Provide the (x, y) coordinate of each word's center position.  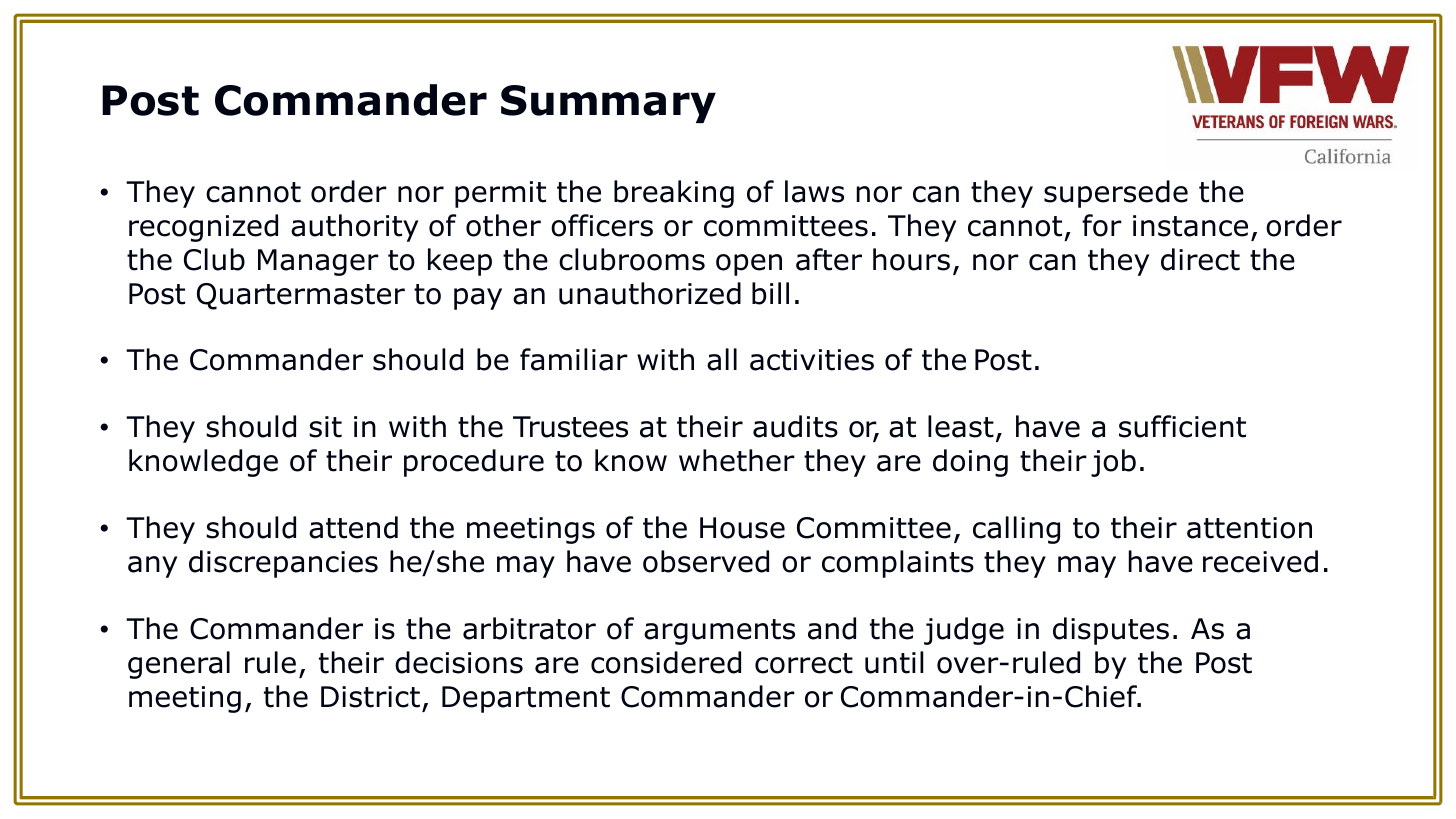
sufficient (1182, 426)
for (1102, 225)
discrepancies (283, 564)
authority (354, 228)
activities (812, 360)
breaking (674, 194)
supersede (1116, 194)
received (1260, 561)
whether (737, 460)
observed (706, 561)
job (1113, 463)
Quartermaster (301, 296)
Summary (608, 104)
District (370, 697)
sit (325, 427)
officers (602, 225)
